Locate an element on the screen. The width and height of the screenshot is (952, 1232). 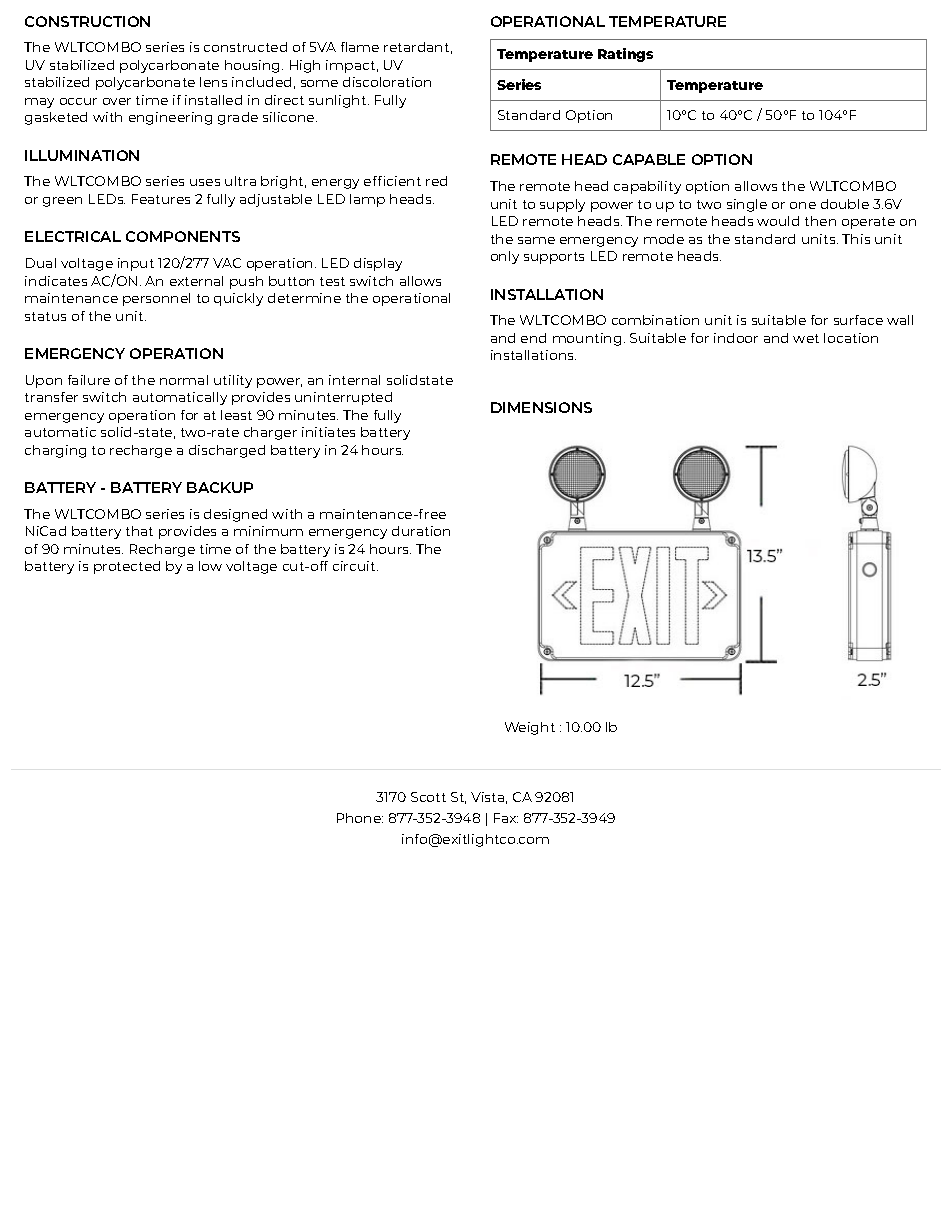
Ratings is located at coordinates (625, 55).
